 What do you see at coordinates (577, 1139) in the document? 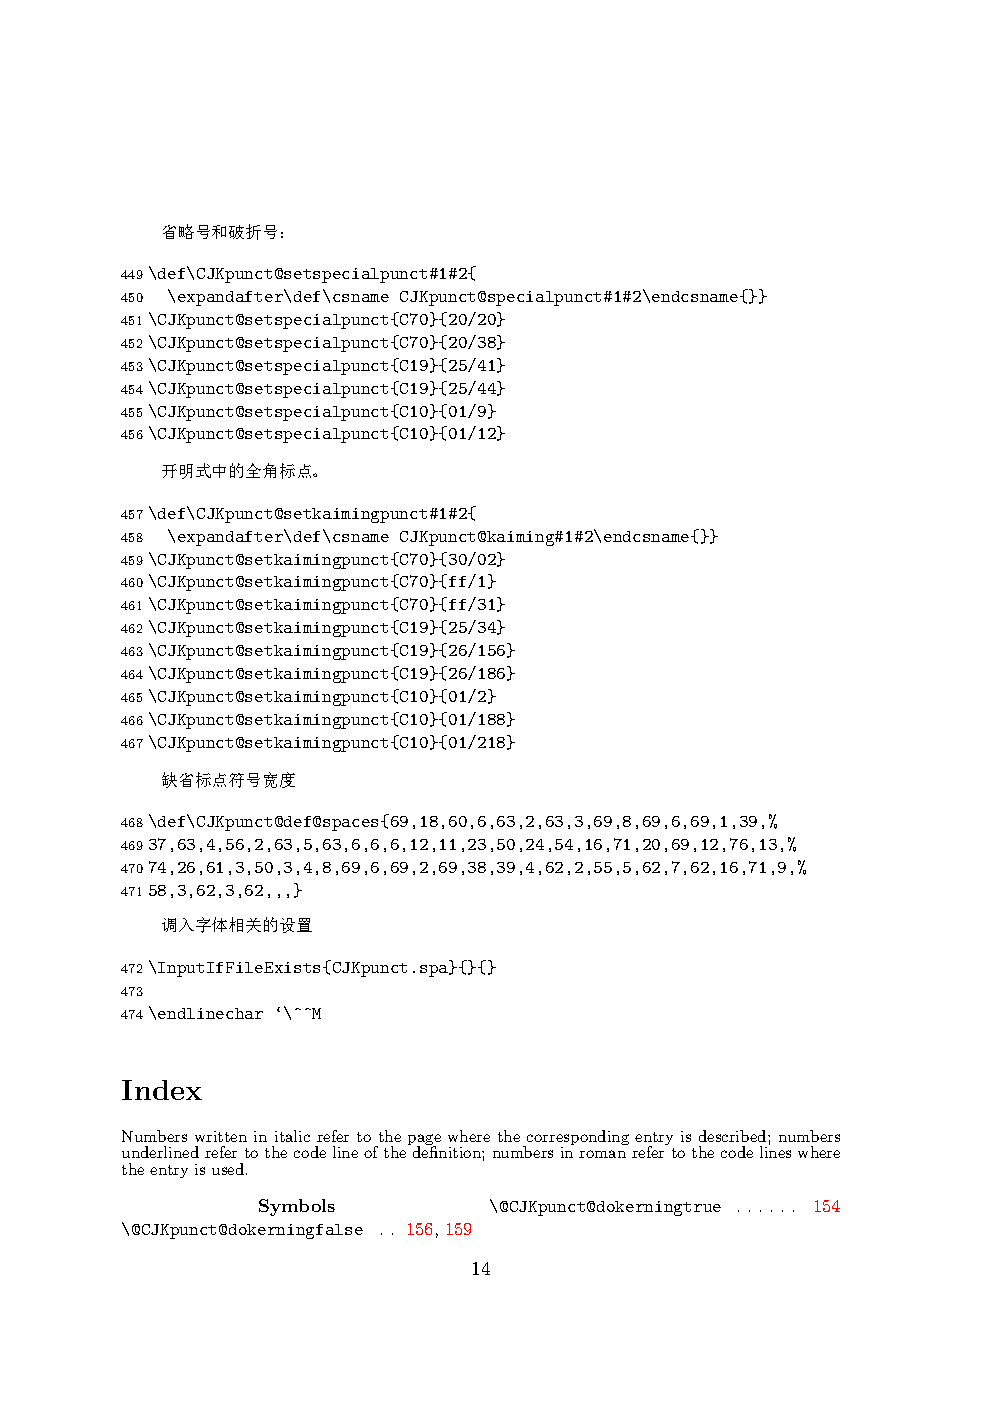
I see `corresponding` at bounding box center [577, 1139].
